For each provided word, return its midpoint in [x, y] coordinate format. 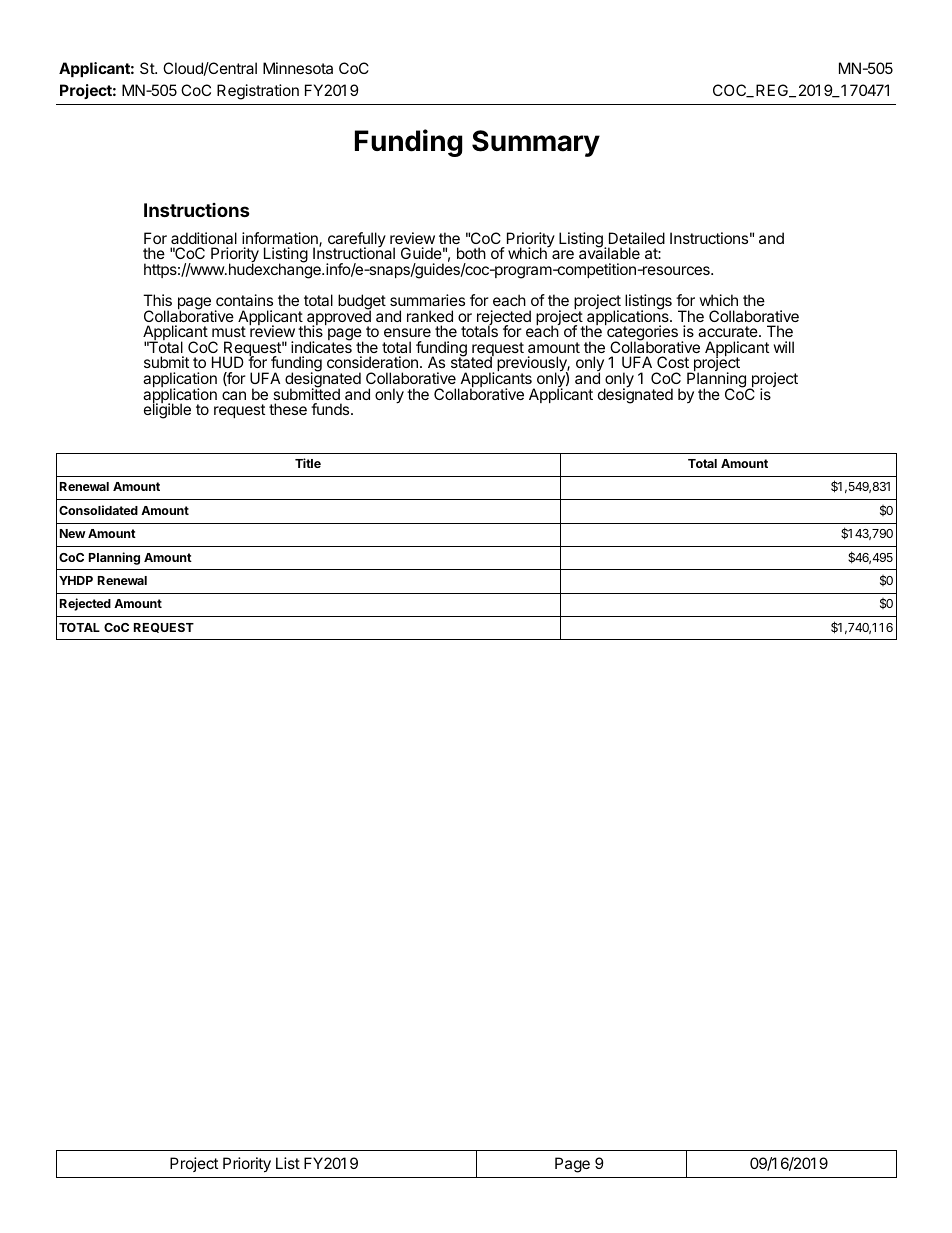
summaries [427, 300]
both [471, 253]
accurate [729, 331]
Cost [673, 362]
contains [244, 300]
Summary [536, 143]
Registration [258, 92]
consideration [372, 362]
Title [308, 463]
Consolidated [98, 510]
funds [331, 409]
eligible [167, 410]
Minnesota [298, 68]
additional [204, 238]
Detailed [637, 238]
